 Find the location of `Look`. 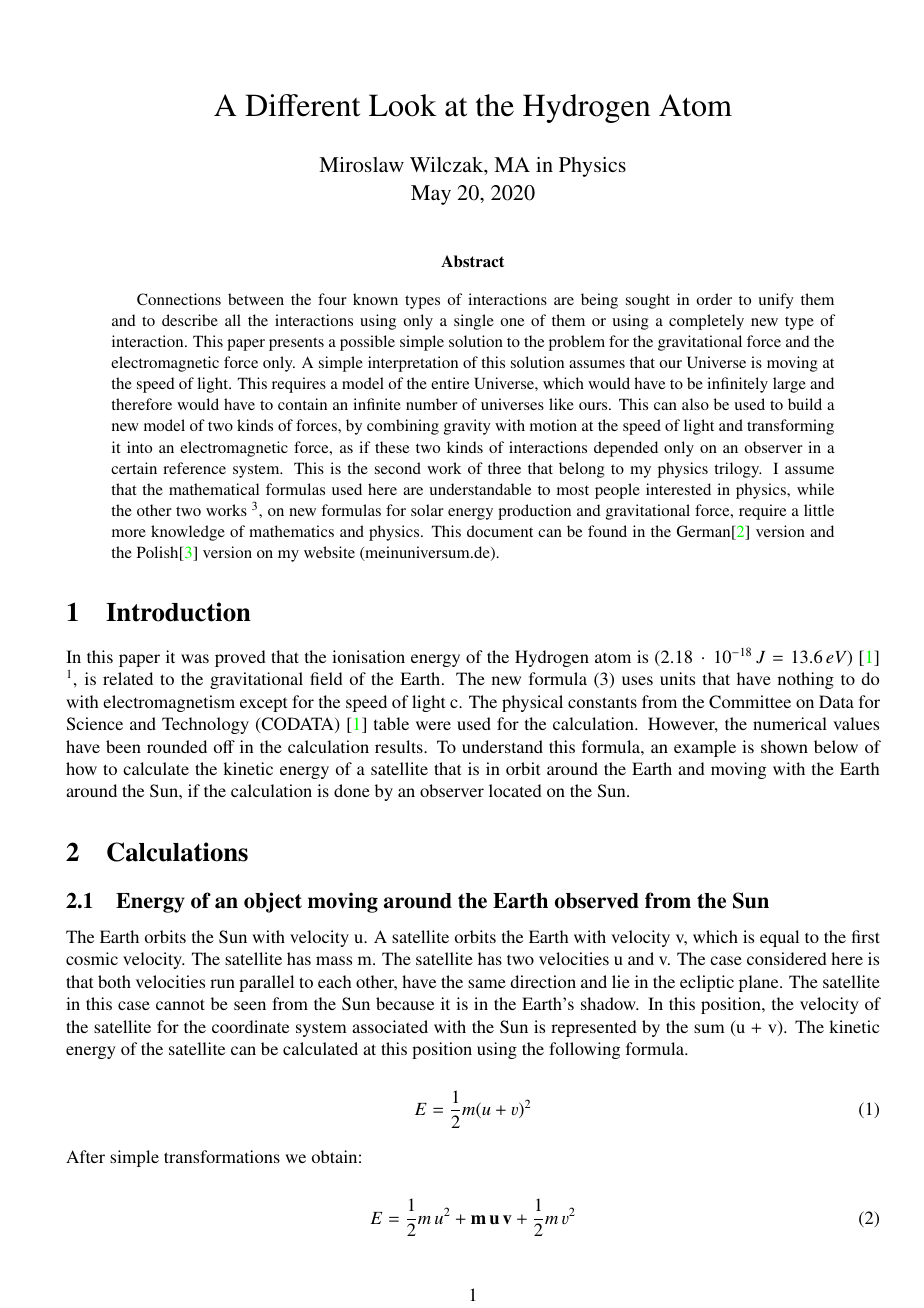

Look is located at coordinates (403, 105).
